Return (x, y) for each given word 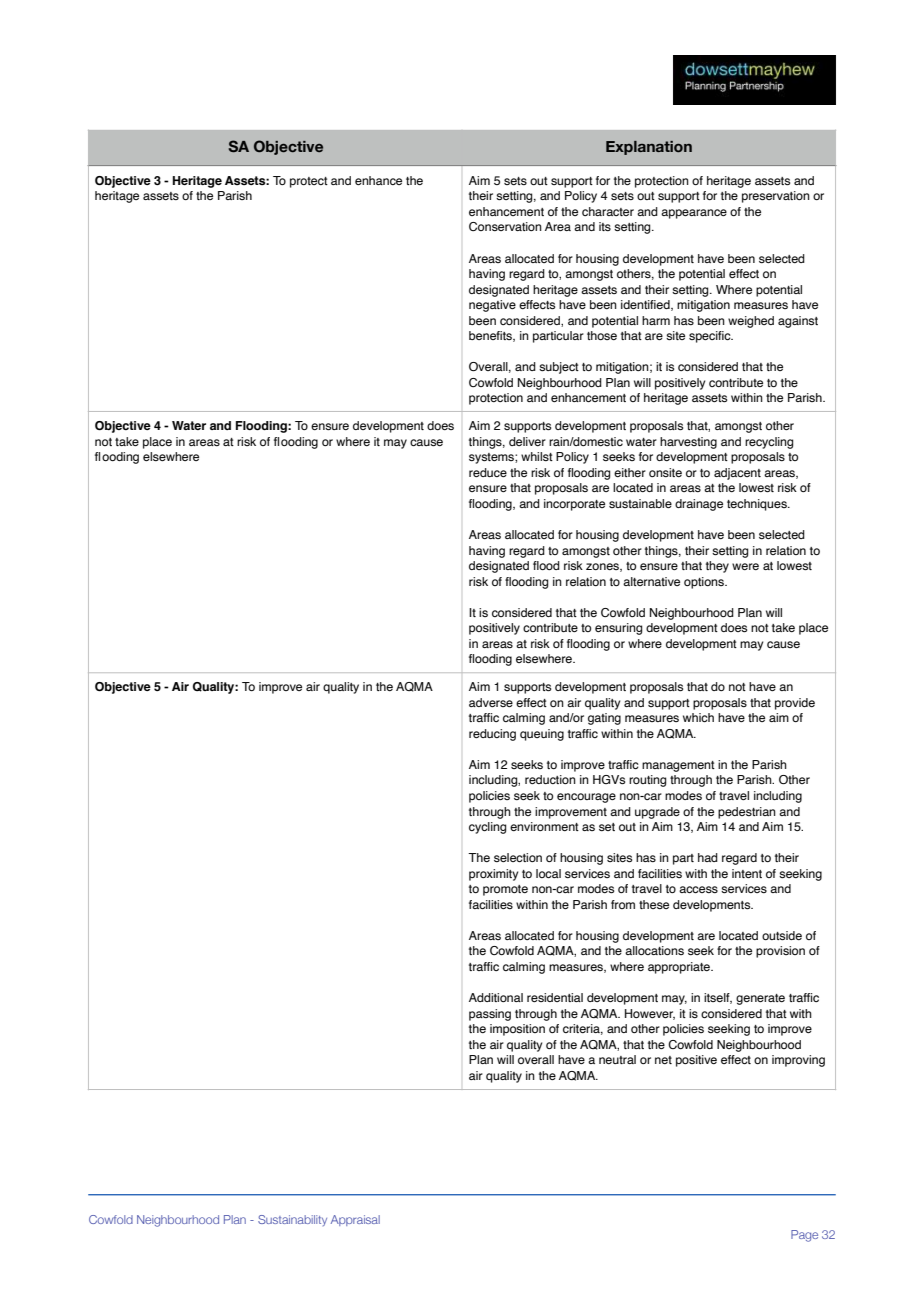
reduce (488, 472)
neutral (617, 1059)
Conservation (505, 226)
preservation (776, 197)
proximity (493, 875)
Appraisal (355, 1220)
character (608, 211)
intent (747, 873)
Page (804, 1236)
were (745, 566)
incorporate (574, 505)
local (548, 873)
